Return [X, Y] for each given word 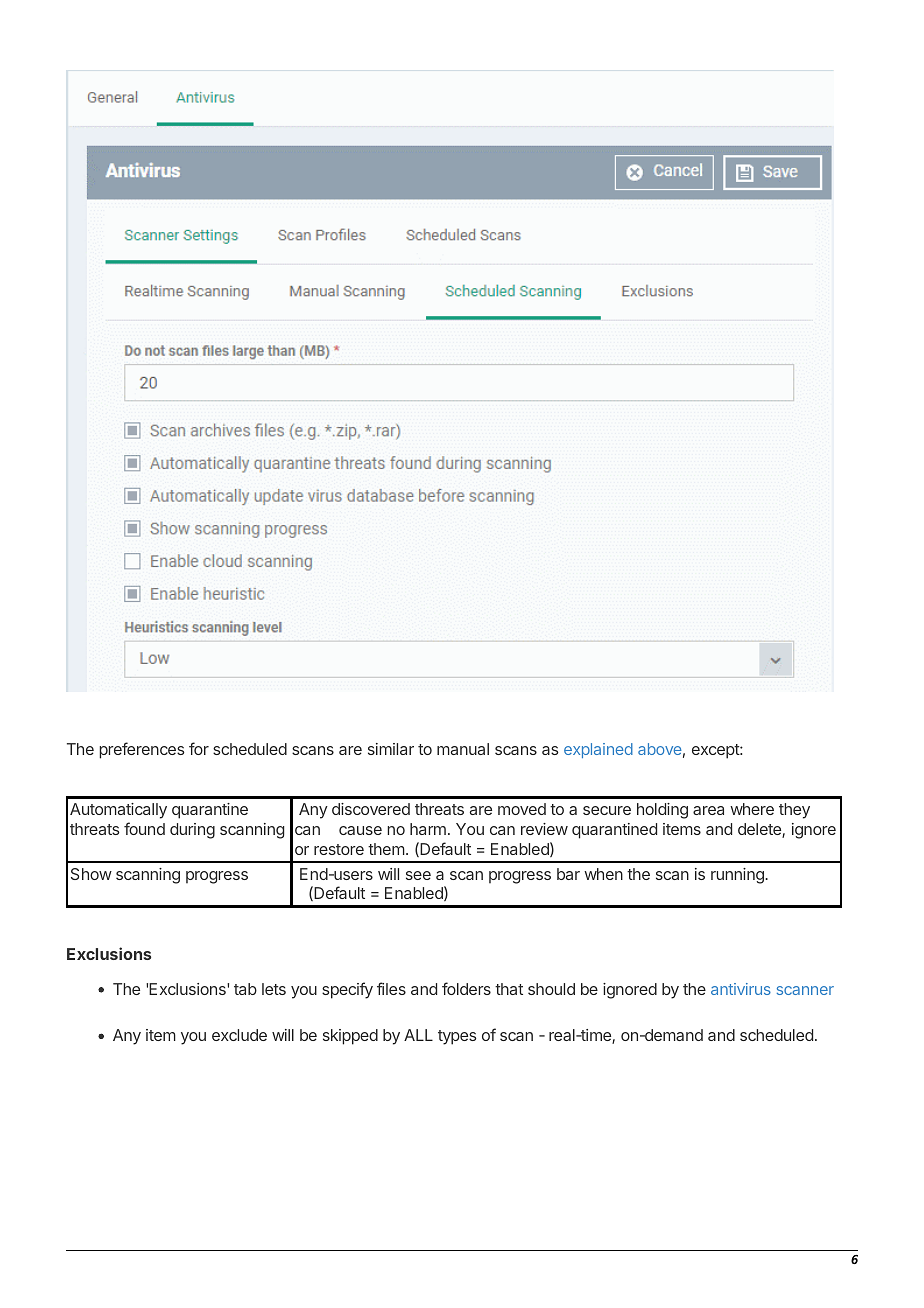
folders [466, 988]
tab [245, 989]
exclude [239, 1035]
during [192, 831]
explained [598, 750]
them [386, 849]
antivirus [741, 989]
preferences [142, 750]
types [457, 1037]
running [738, 876]
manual [463, 749]
